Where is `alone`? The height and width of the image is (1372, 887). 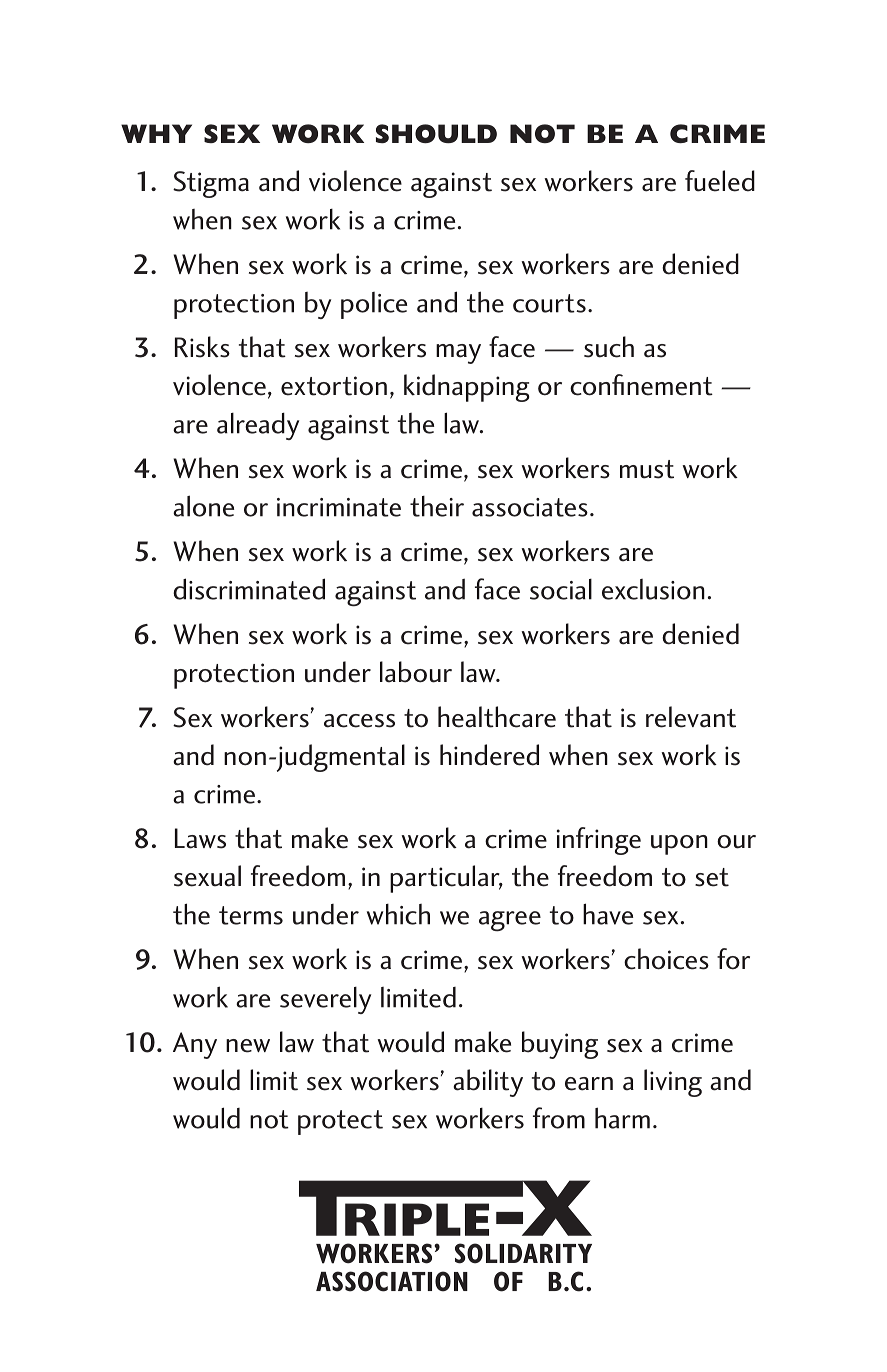 alone is located at coordinates (203, 506).
